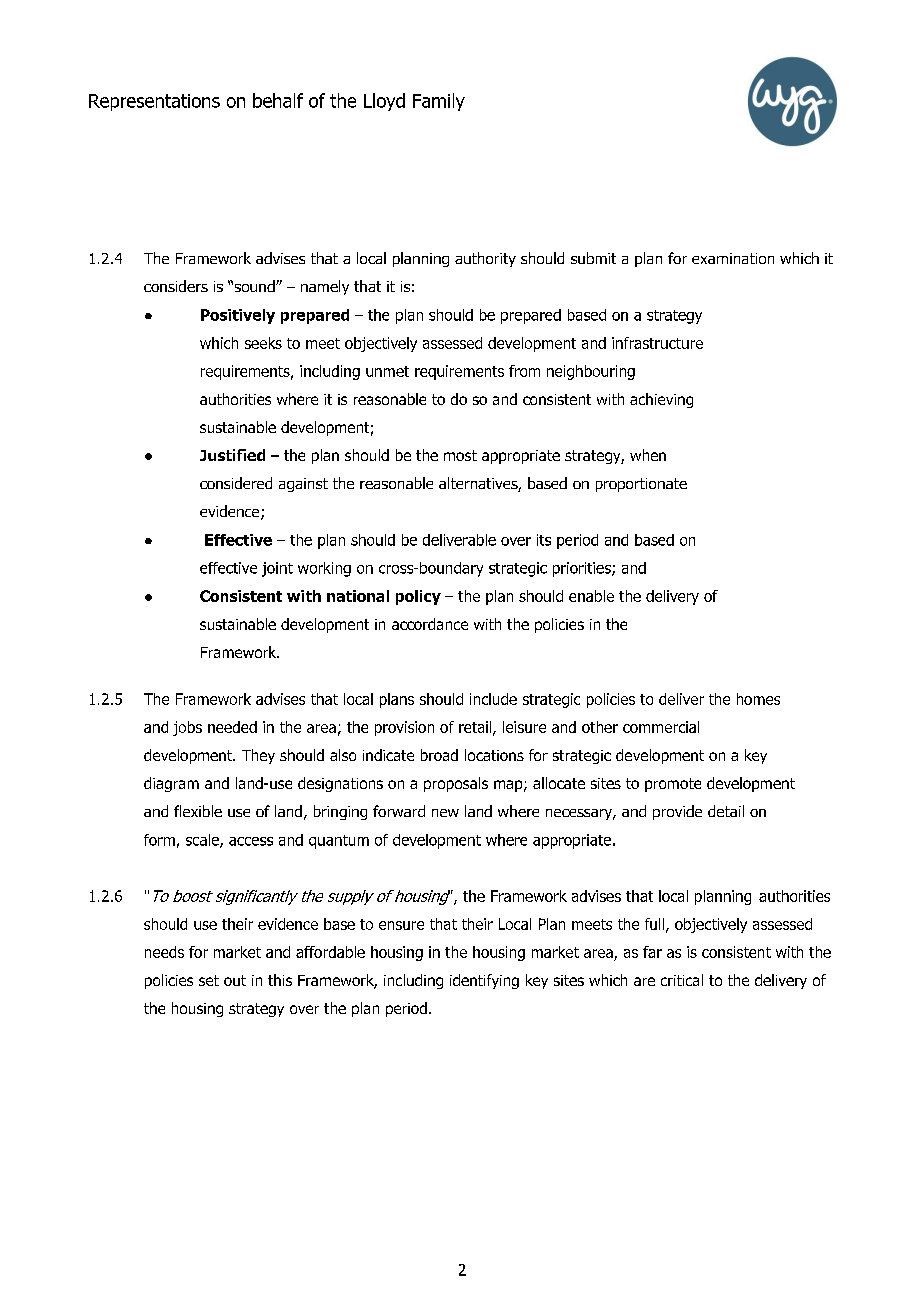  I want to click on out, so click(235, 980).
